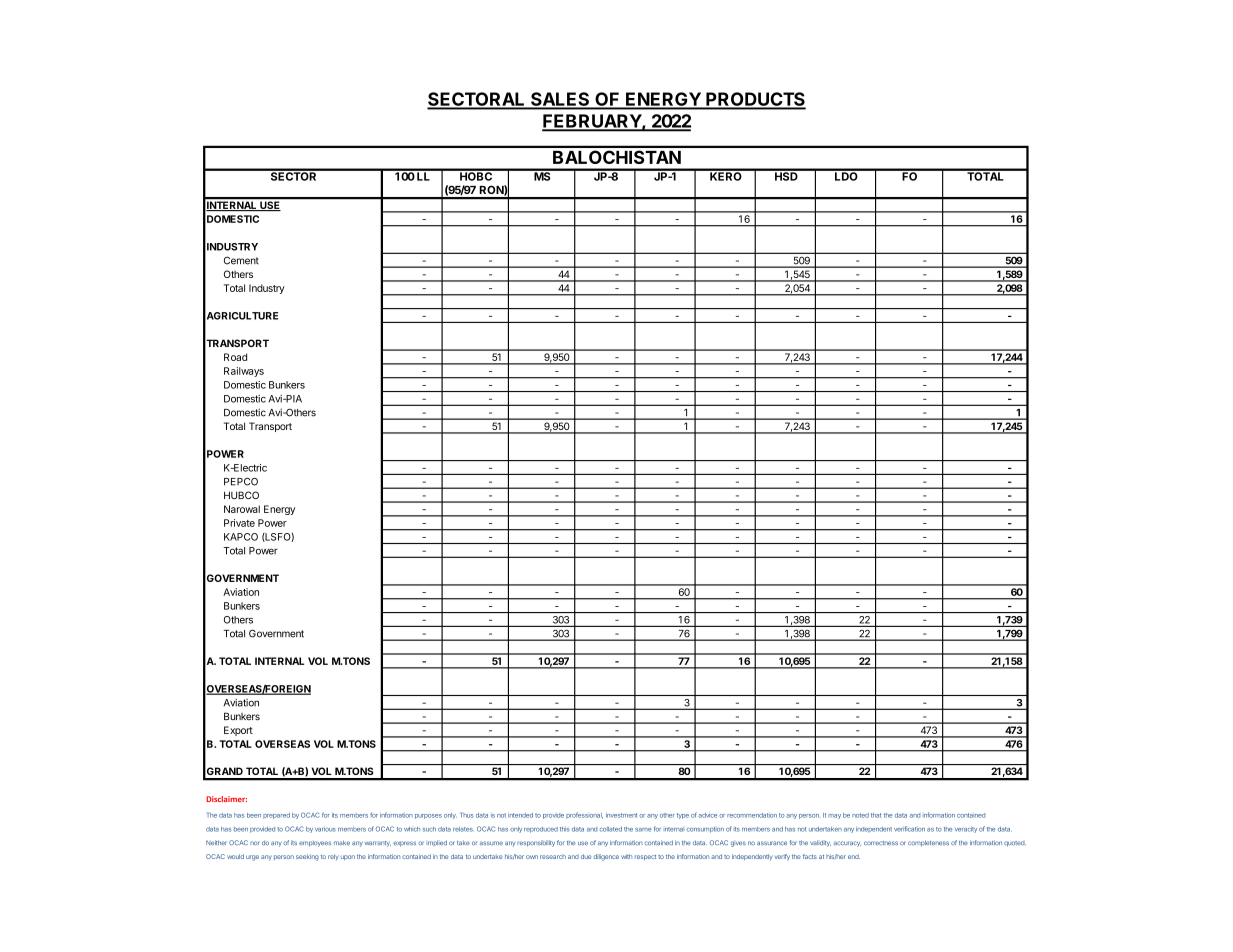  What do you see at coordinates (876, 815) in the screenshot?
I see `that` at bounding box center [876, 815].
